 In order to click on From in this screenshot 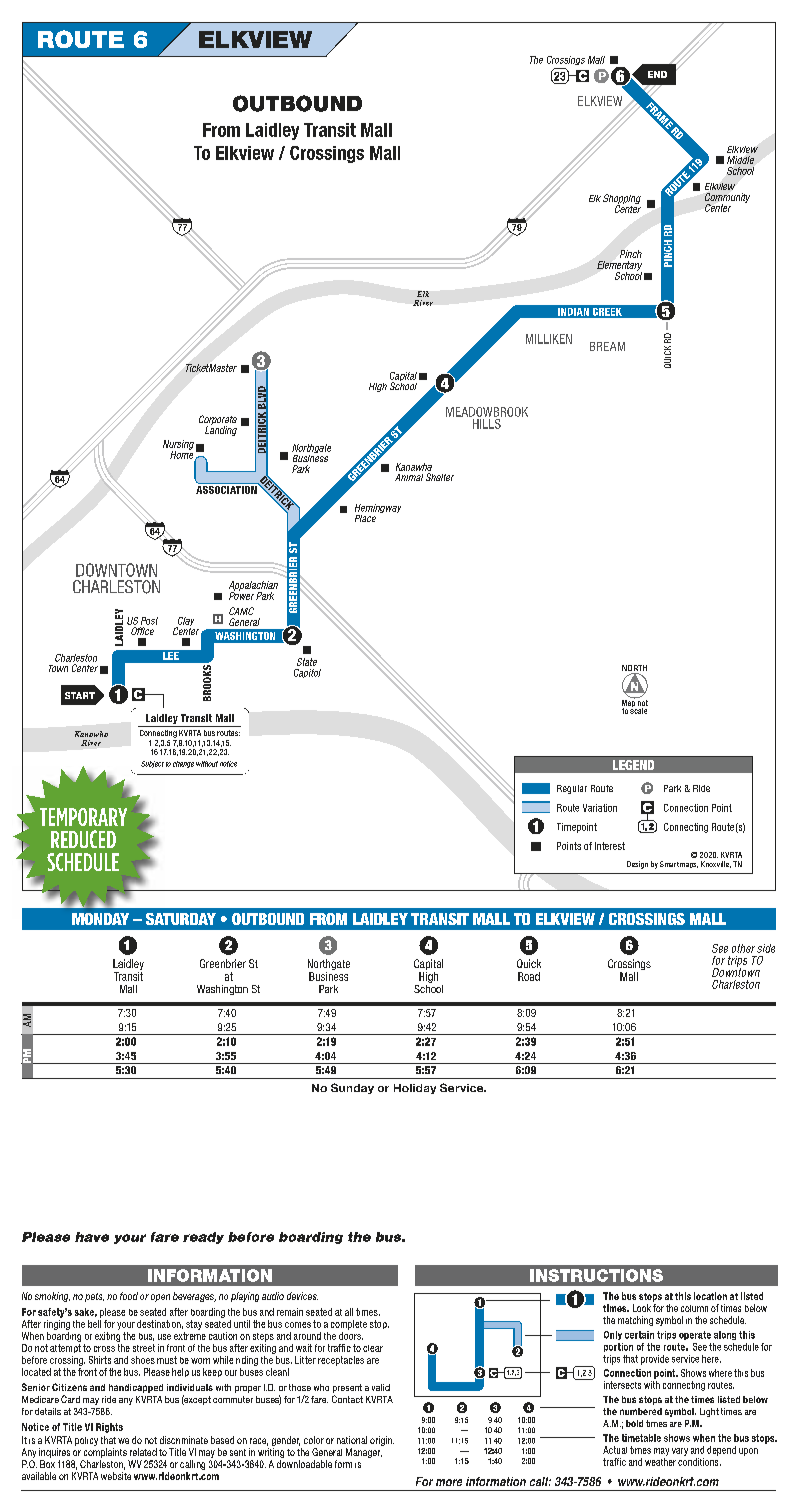, I will do `click(221, 130)`.
